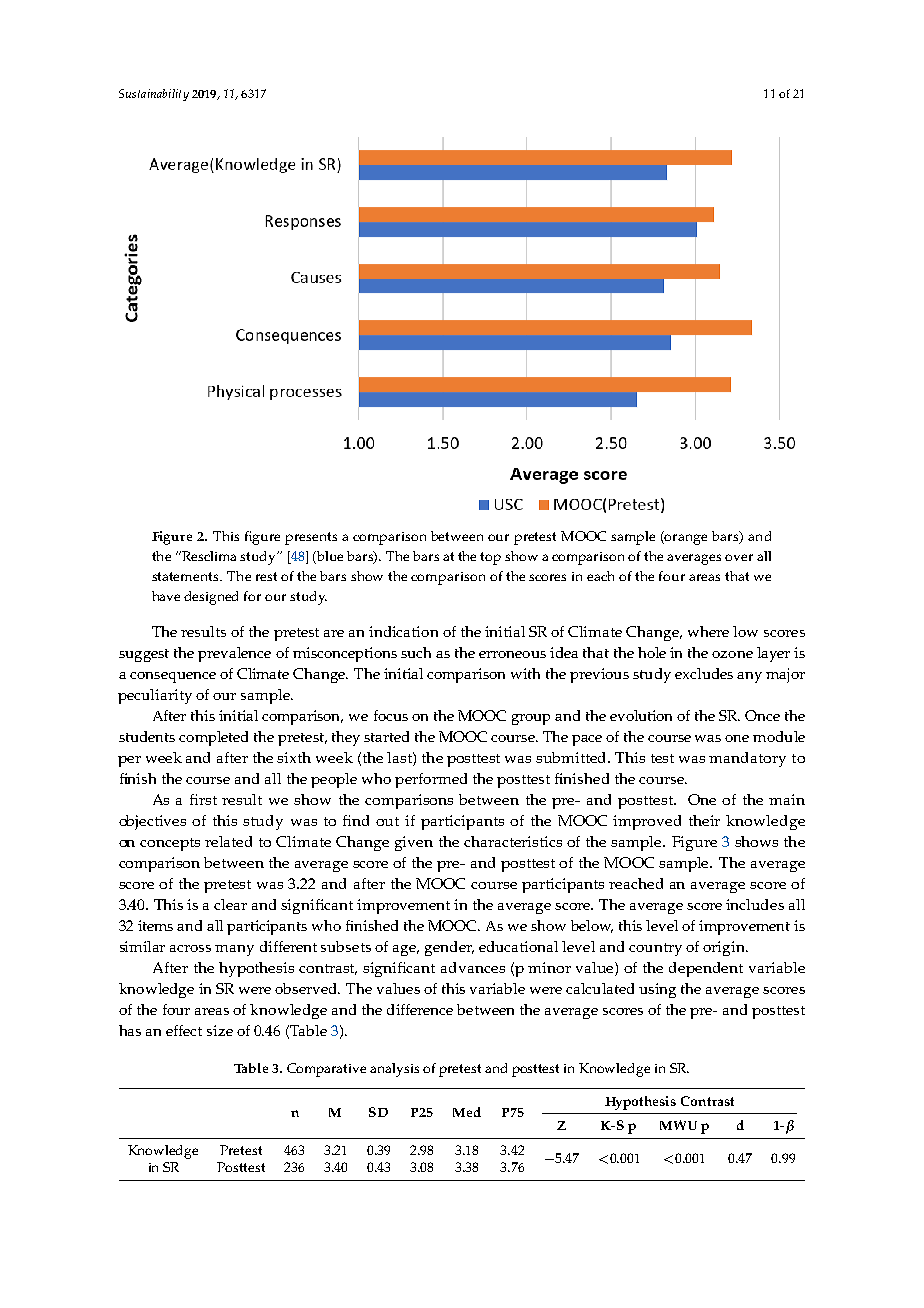 The image size is (924, 1308). Describe the element at coordinates (739, 557) in the screenshot. I see `over` at that location.
